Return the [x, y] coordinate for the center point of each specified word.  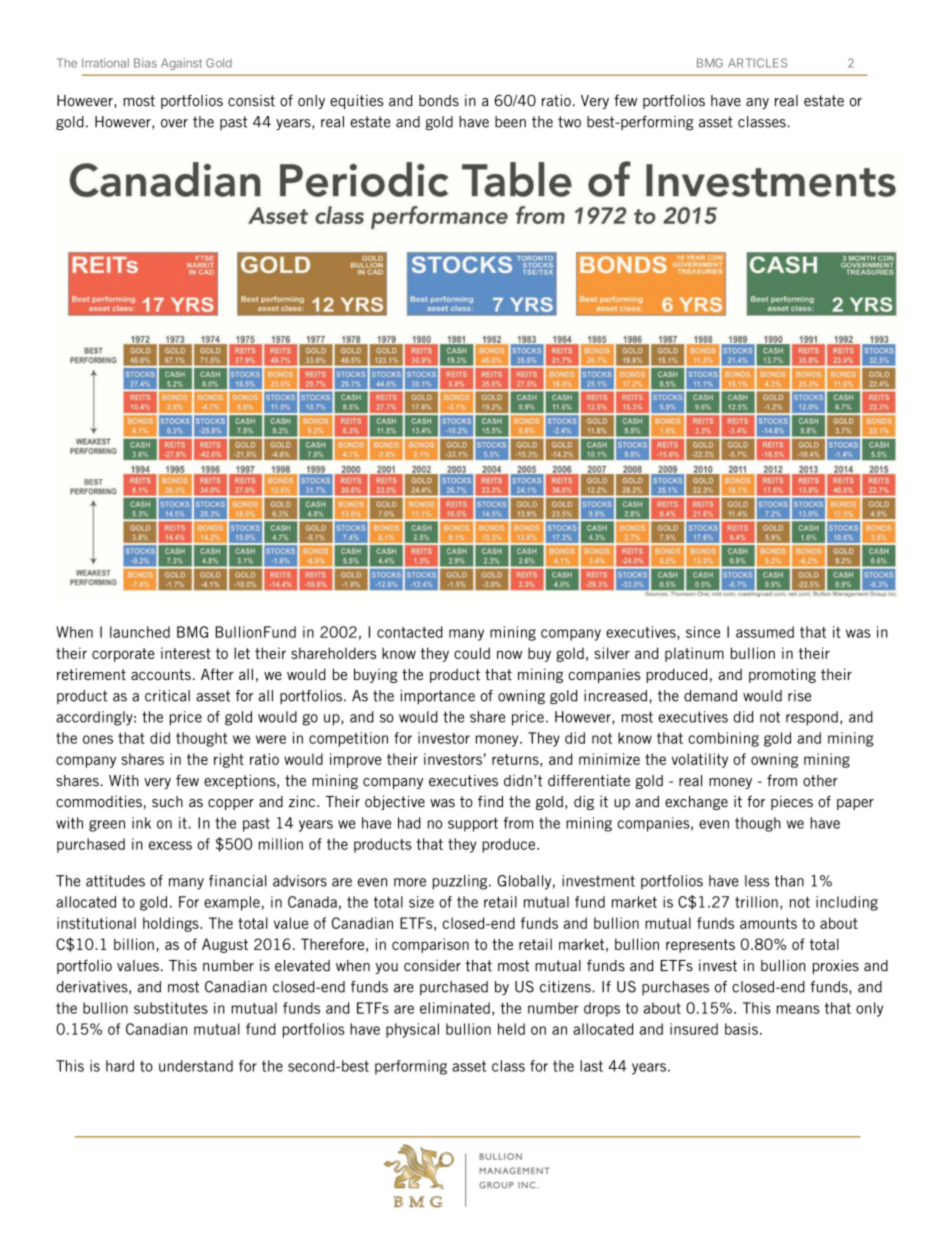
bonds [439, 101]
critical [167, 696]
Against [181, 64]
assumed [765, 632]
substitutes [171, 1008]
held [511, 1029]
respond [812, 718]
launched [140, 632]
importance [438, 697]
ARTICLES [757, 63]
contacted [410, 632]
